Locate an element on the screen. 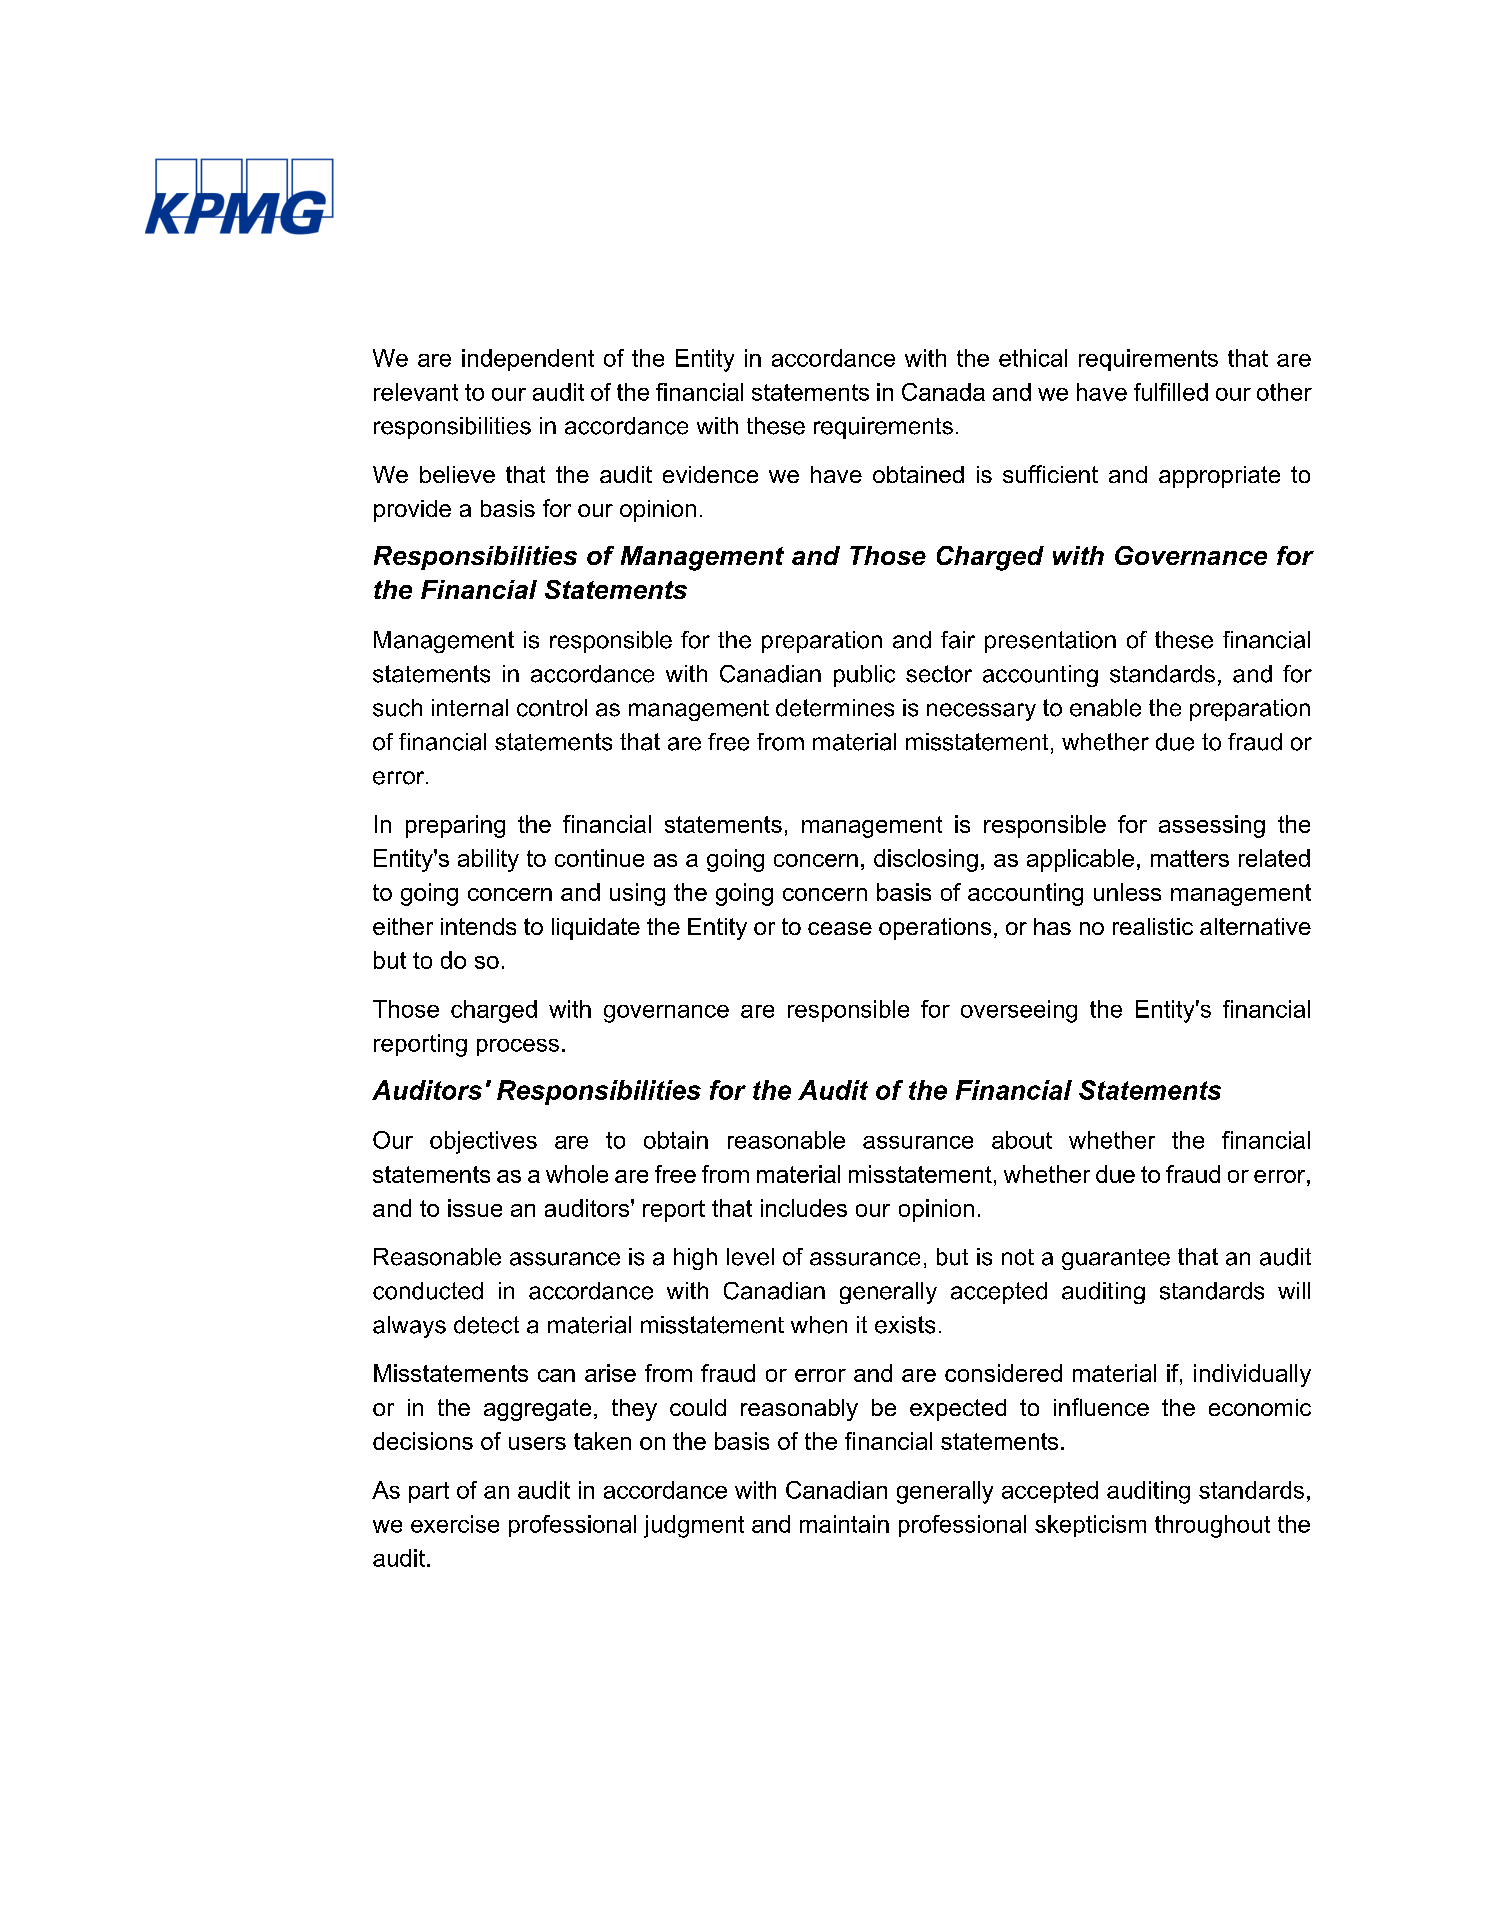 Image resolution: width=1486 pixels, height=1924 pixels. fulfilled is located at coordinates (1171, 392).
